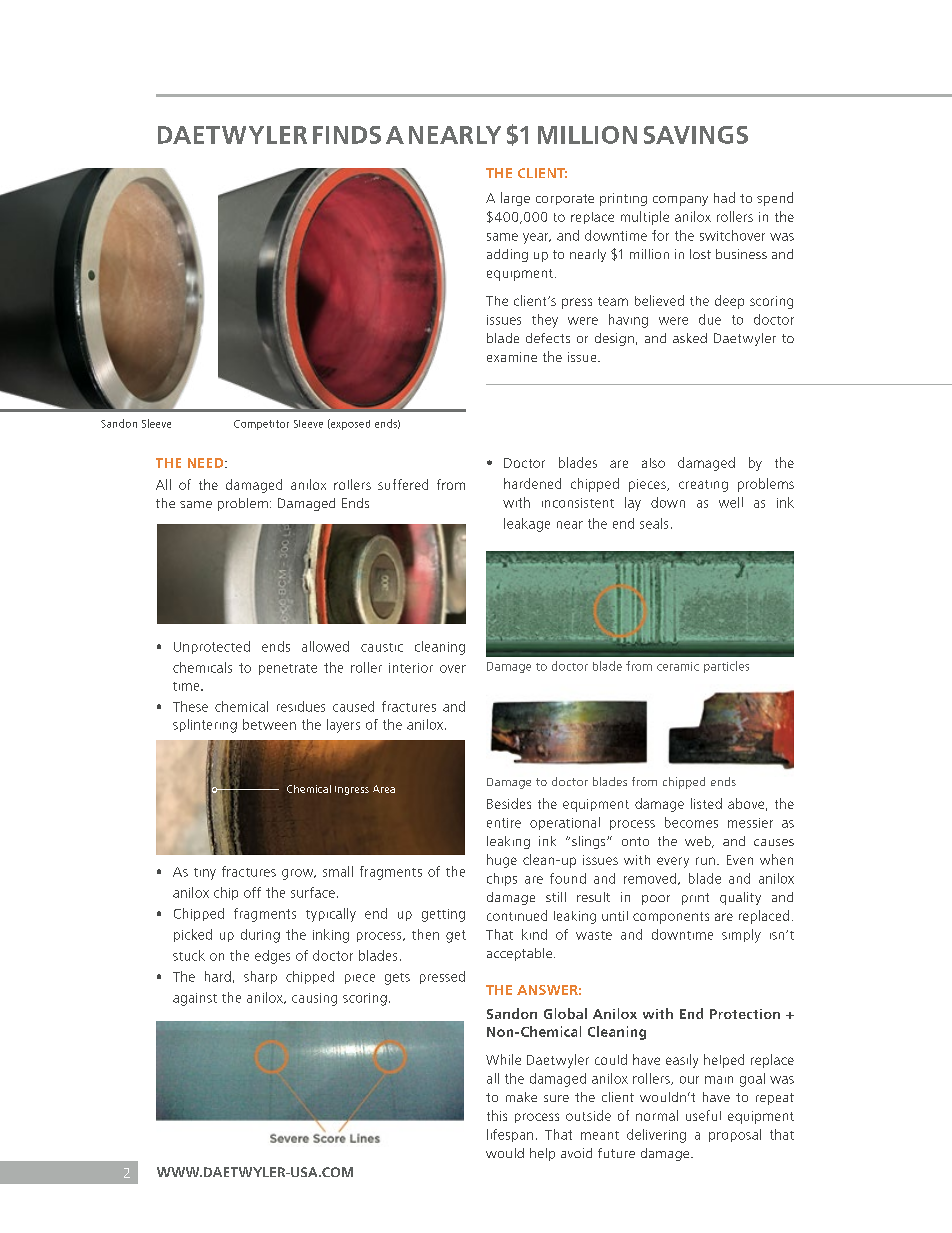  What do you see at coordinates (497, 1115) in the page?
I see `this` at bounding box center [497, 1115].
